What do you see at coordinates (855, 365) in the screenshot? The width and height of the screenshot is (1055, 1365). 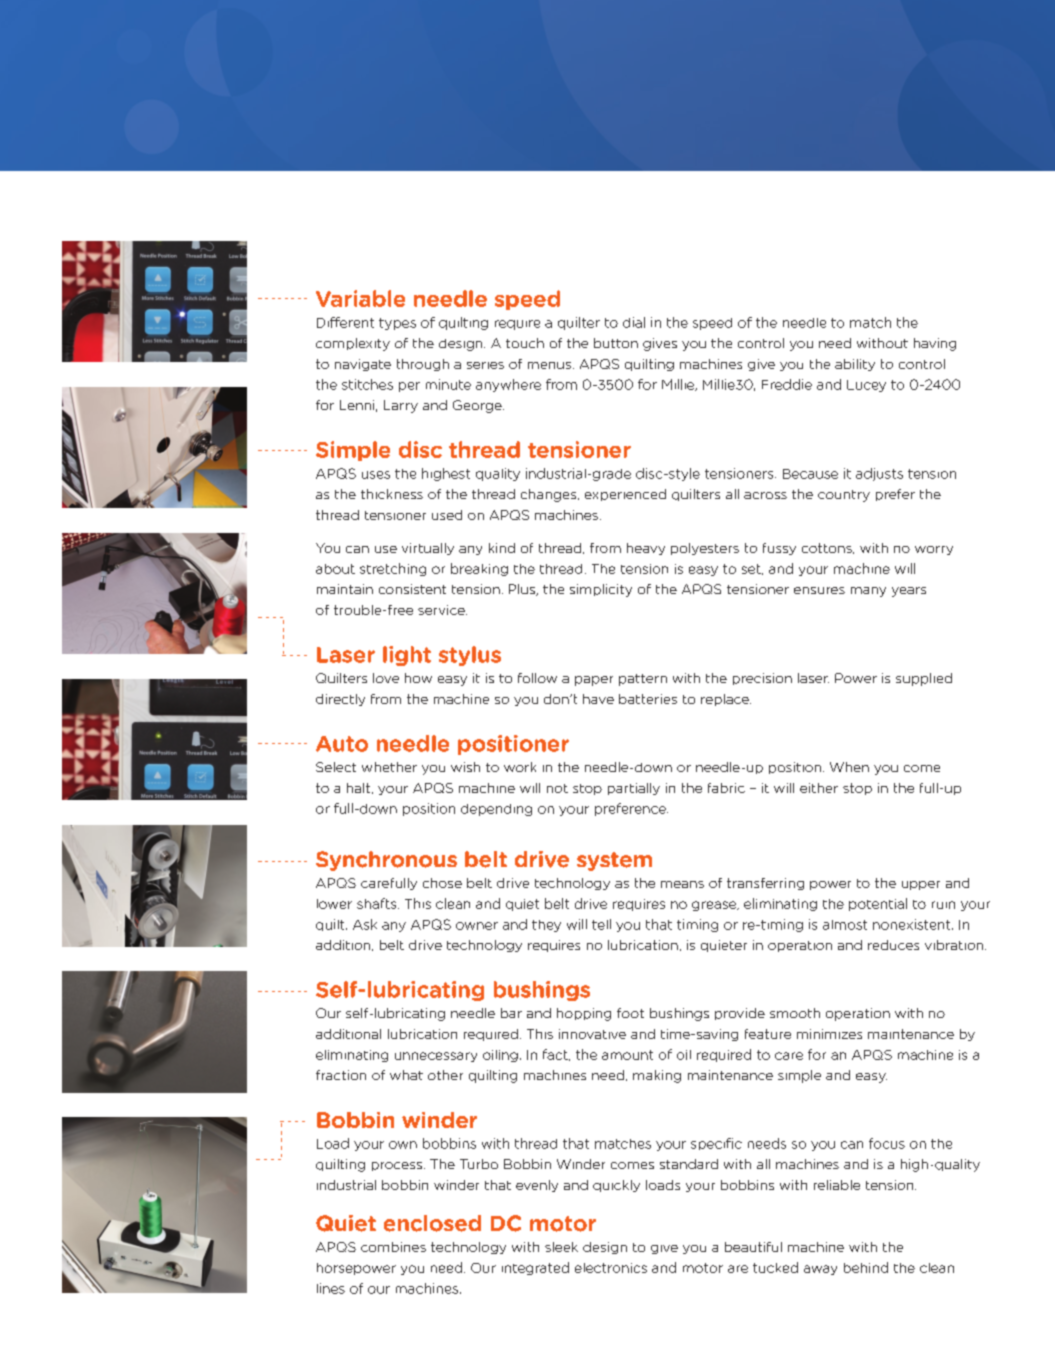 I see `ability` at bounding box center [855, 365].
